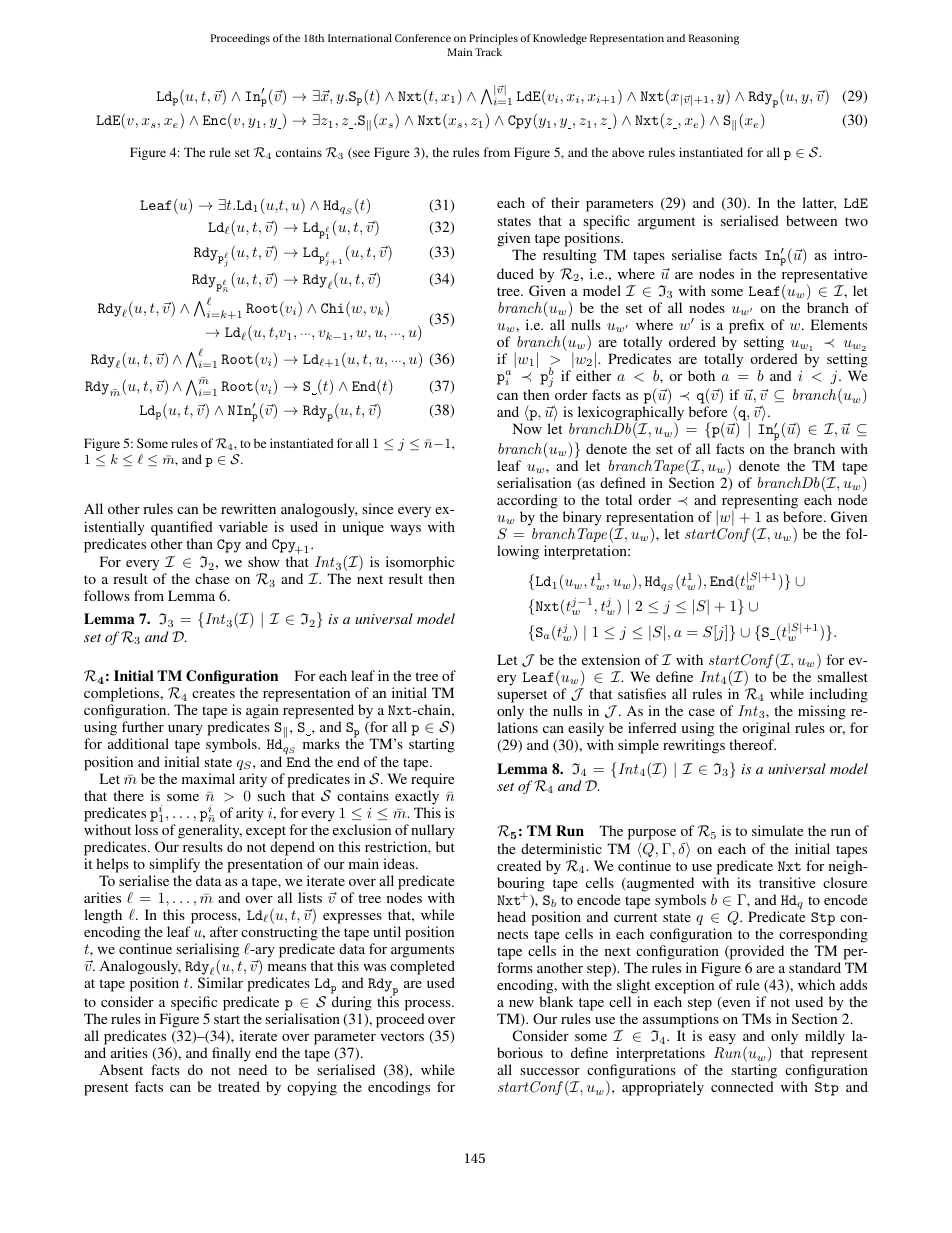 The image size is (952, 1233). What do you see at coordinates (231, 1054) in the screenshot?
I see `finally` at bounding box center [231, 1054].
